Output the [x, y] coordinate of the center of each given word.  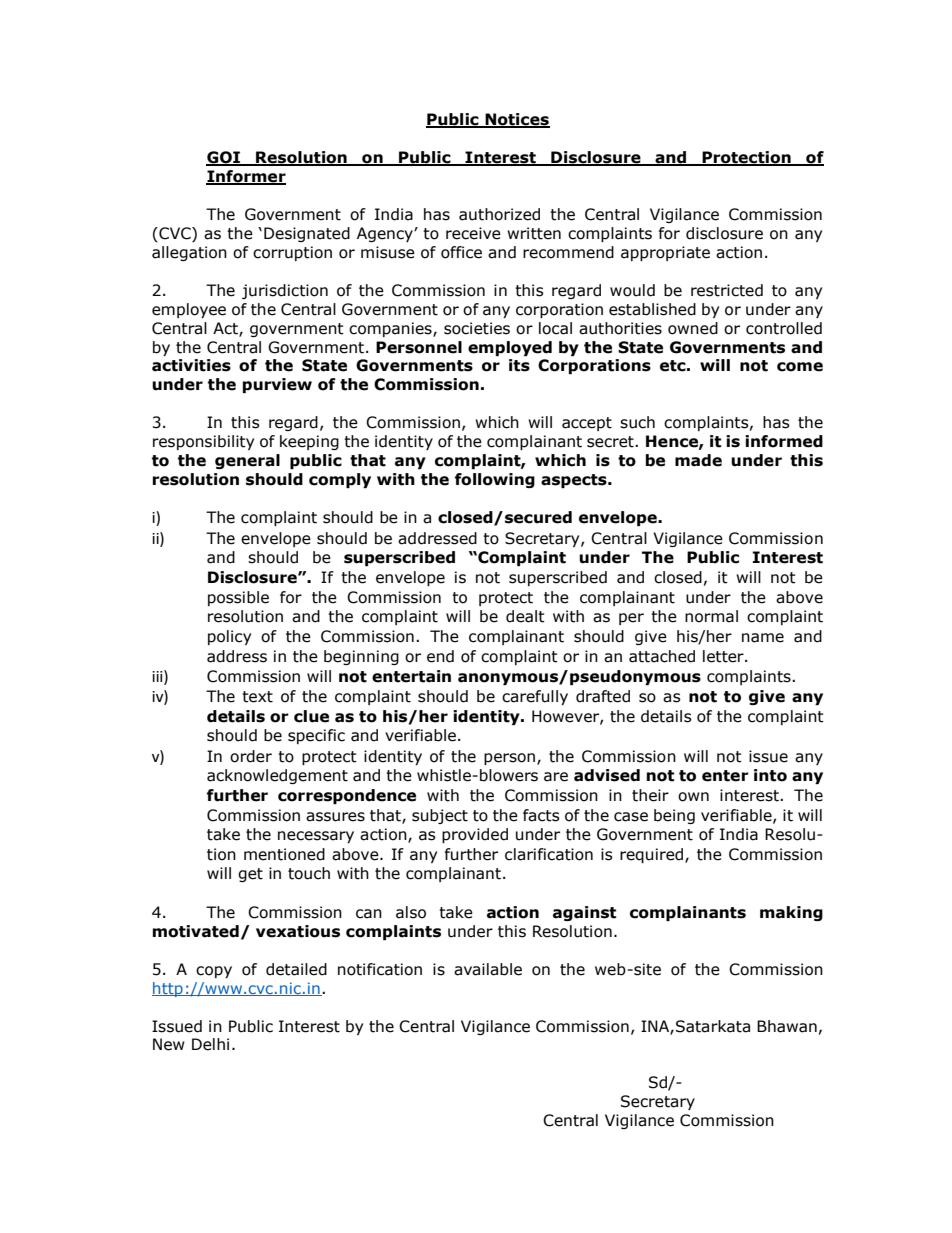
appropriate [665, 253]
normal [711, 616]
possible [238, 598]
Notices [516, 120]
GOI [224, 158]
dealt [525, 616]
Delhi [210, 1044]
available [488, 969]
